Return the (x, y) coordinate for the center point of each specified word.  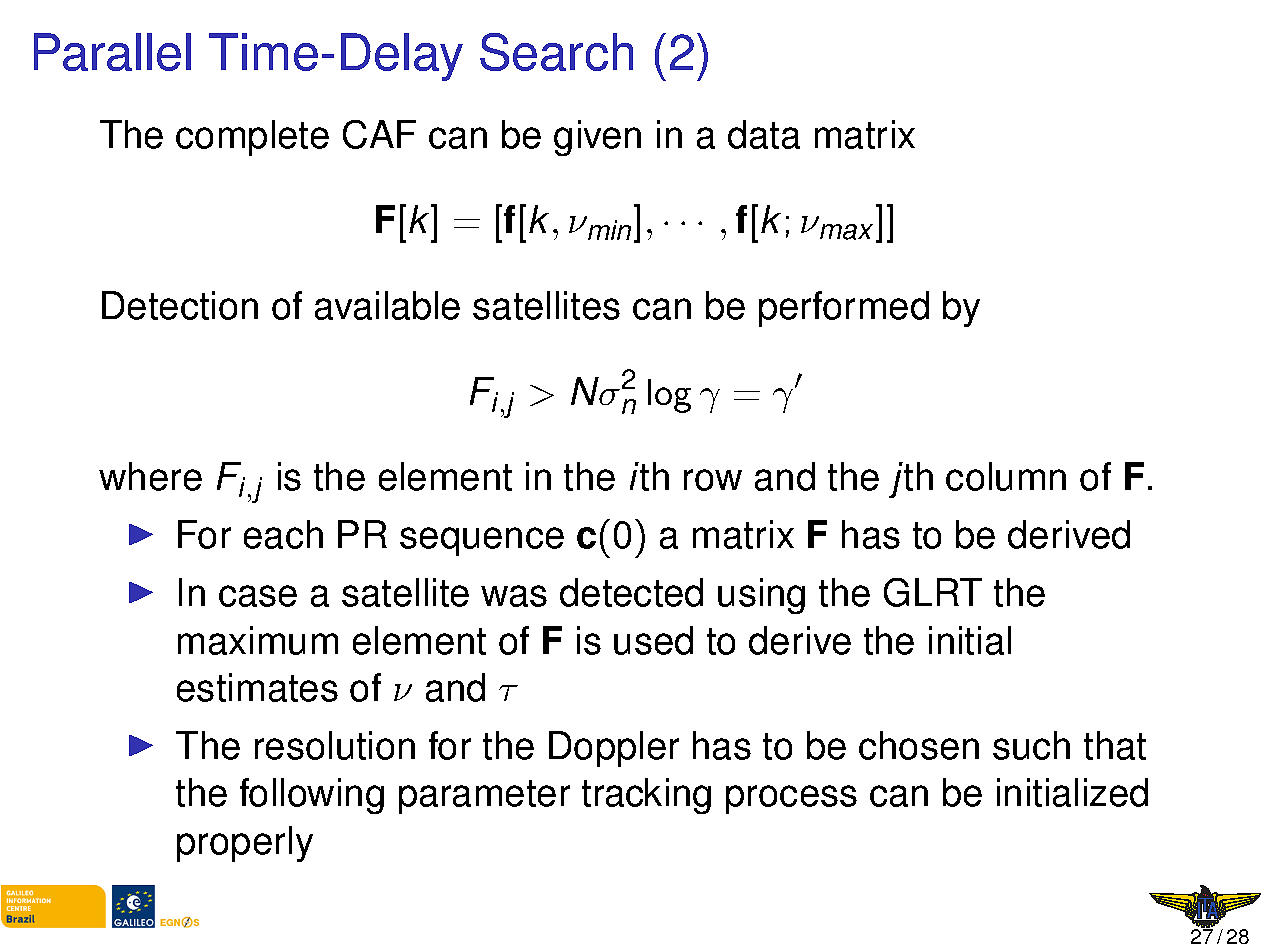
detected (631, 592)
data (764, 134)
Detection (180, 305)
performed (844, 309)
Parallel (112, 52)
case (258, 596)
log (669, 396)
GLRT (933, 592)
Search (556, 52)
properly (245, 844)
